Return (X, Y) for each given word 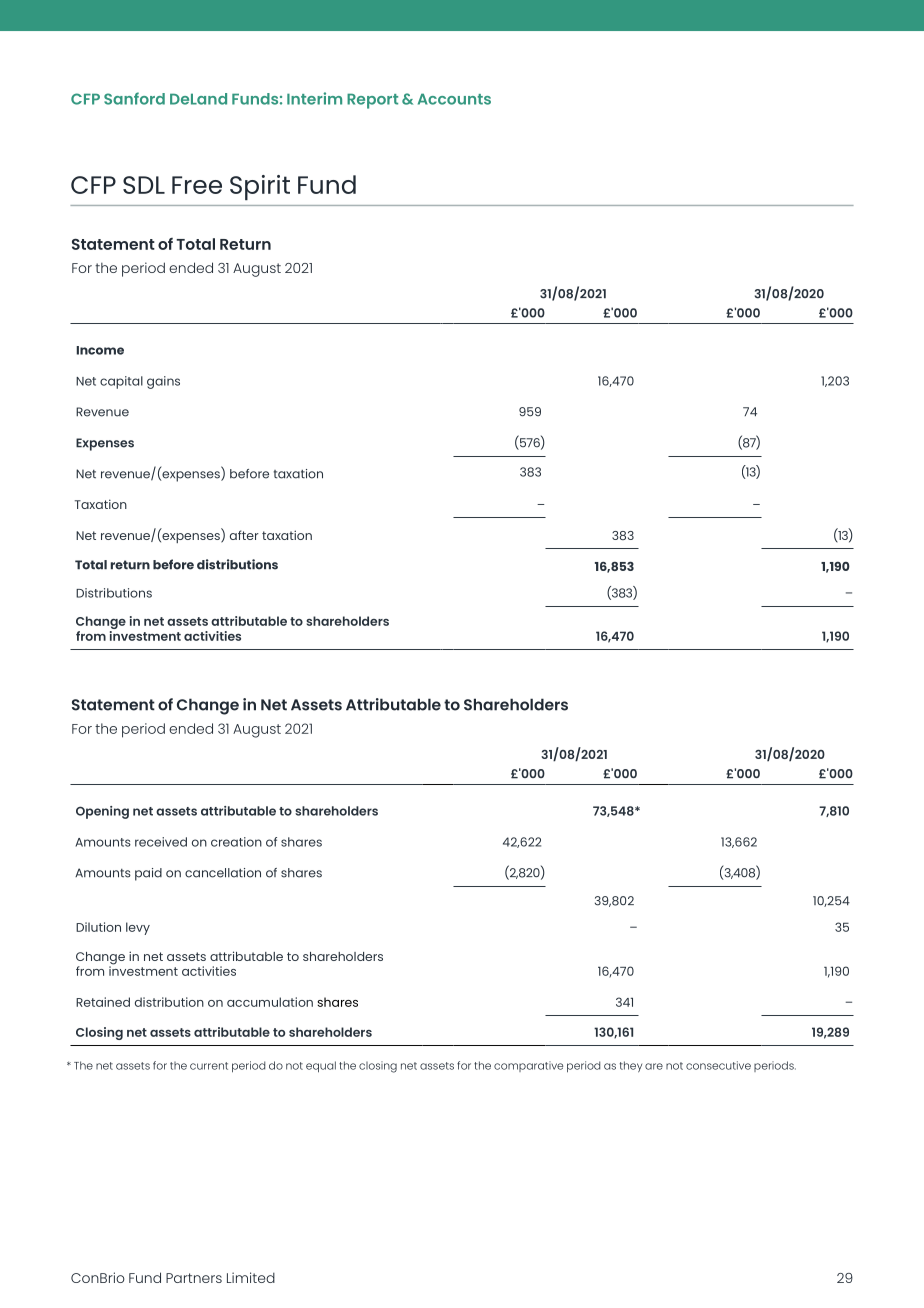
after (244, 535)
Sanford (134, 98)
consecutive (718, 1065)
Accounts (454, 99)
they (631, 1066)
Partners (194, 1278)
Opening (102, 812)
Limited (251, 1277)
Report (372, 101)
